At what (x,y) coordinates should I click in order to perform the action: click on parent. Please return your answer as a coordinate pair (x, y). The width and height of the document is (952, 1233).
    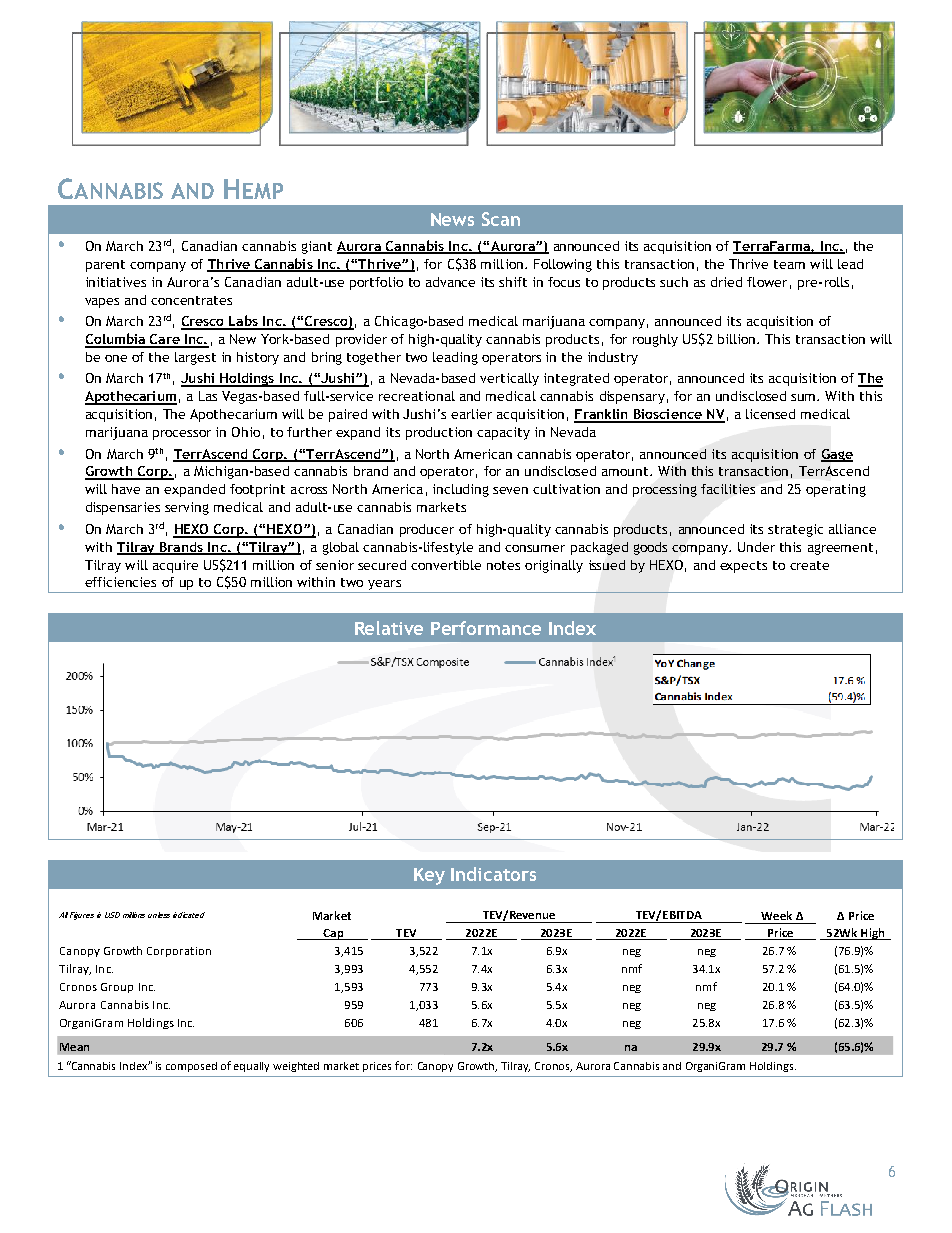
    Looking at the image, I should click on (105, 266).
